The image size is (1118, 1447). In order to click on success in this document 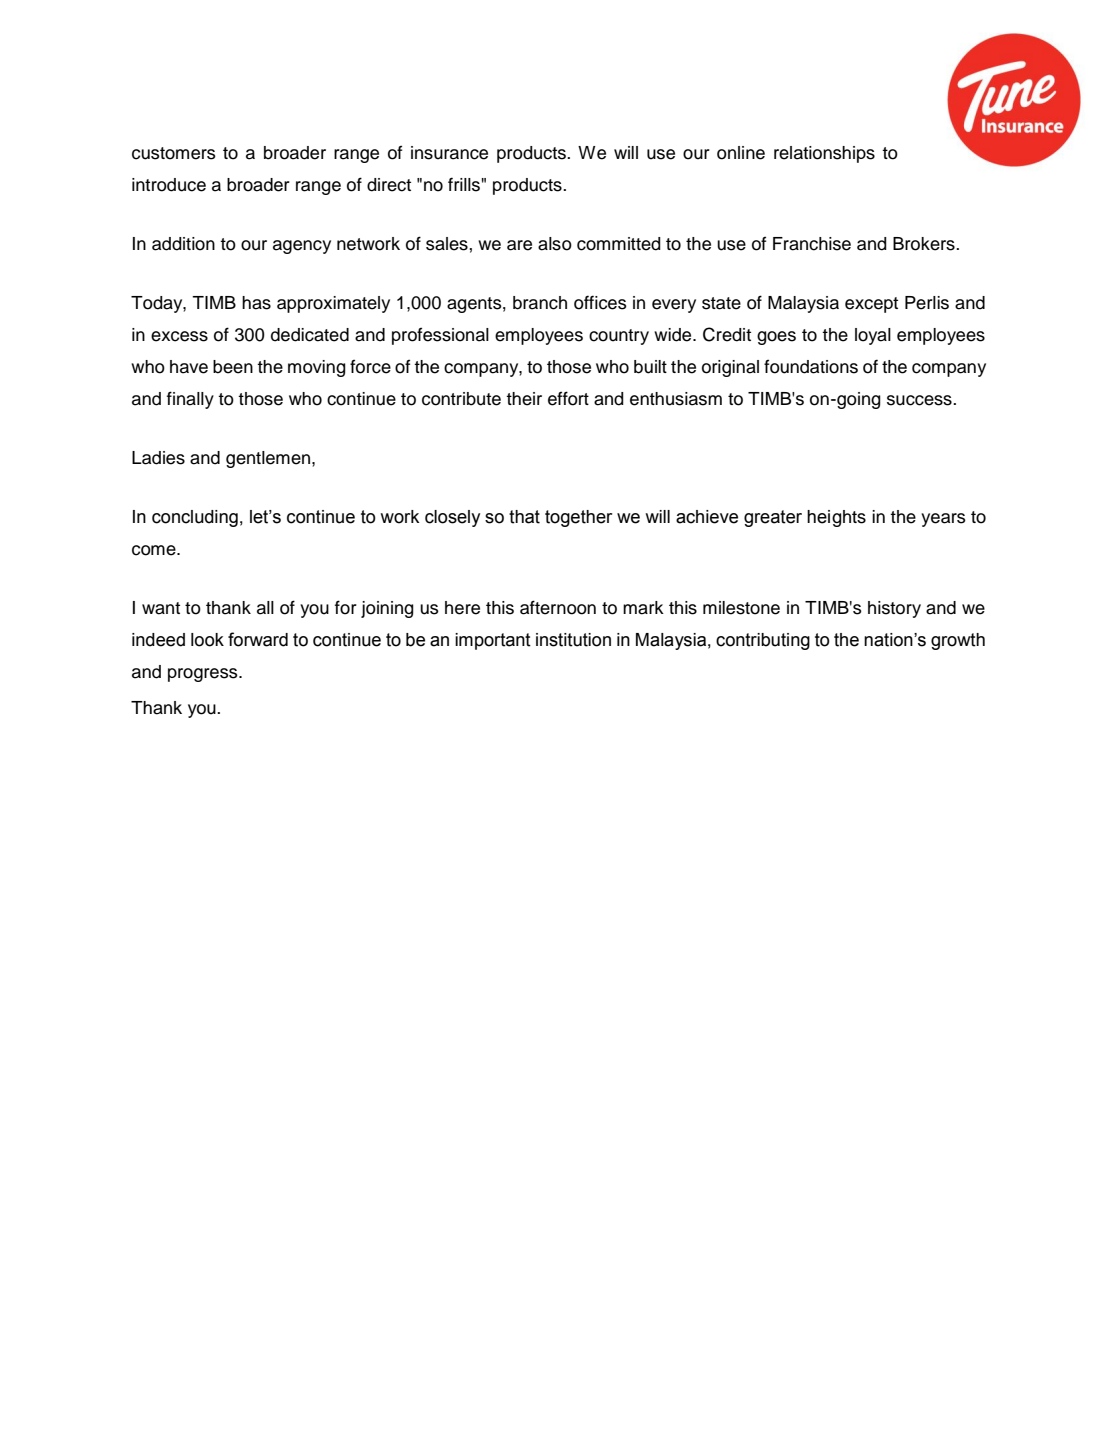, I will do `click(920, 400)`.
